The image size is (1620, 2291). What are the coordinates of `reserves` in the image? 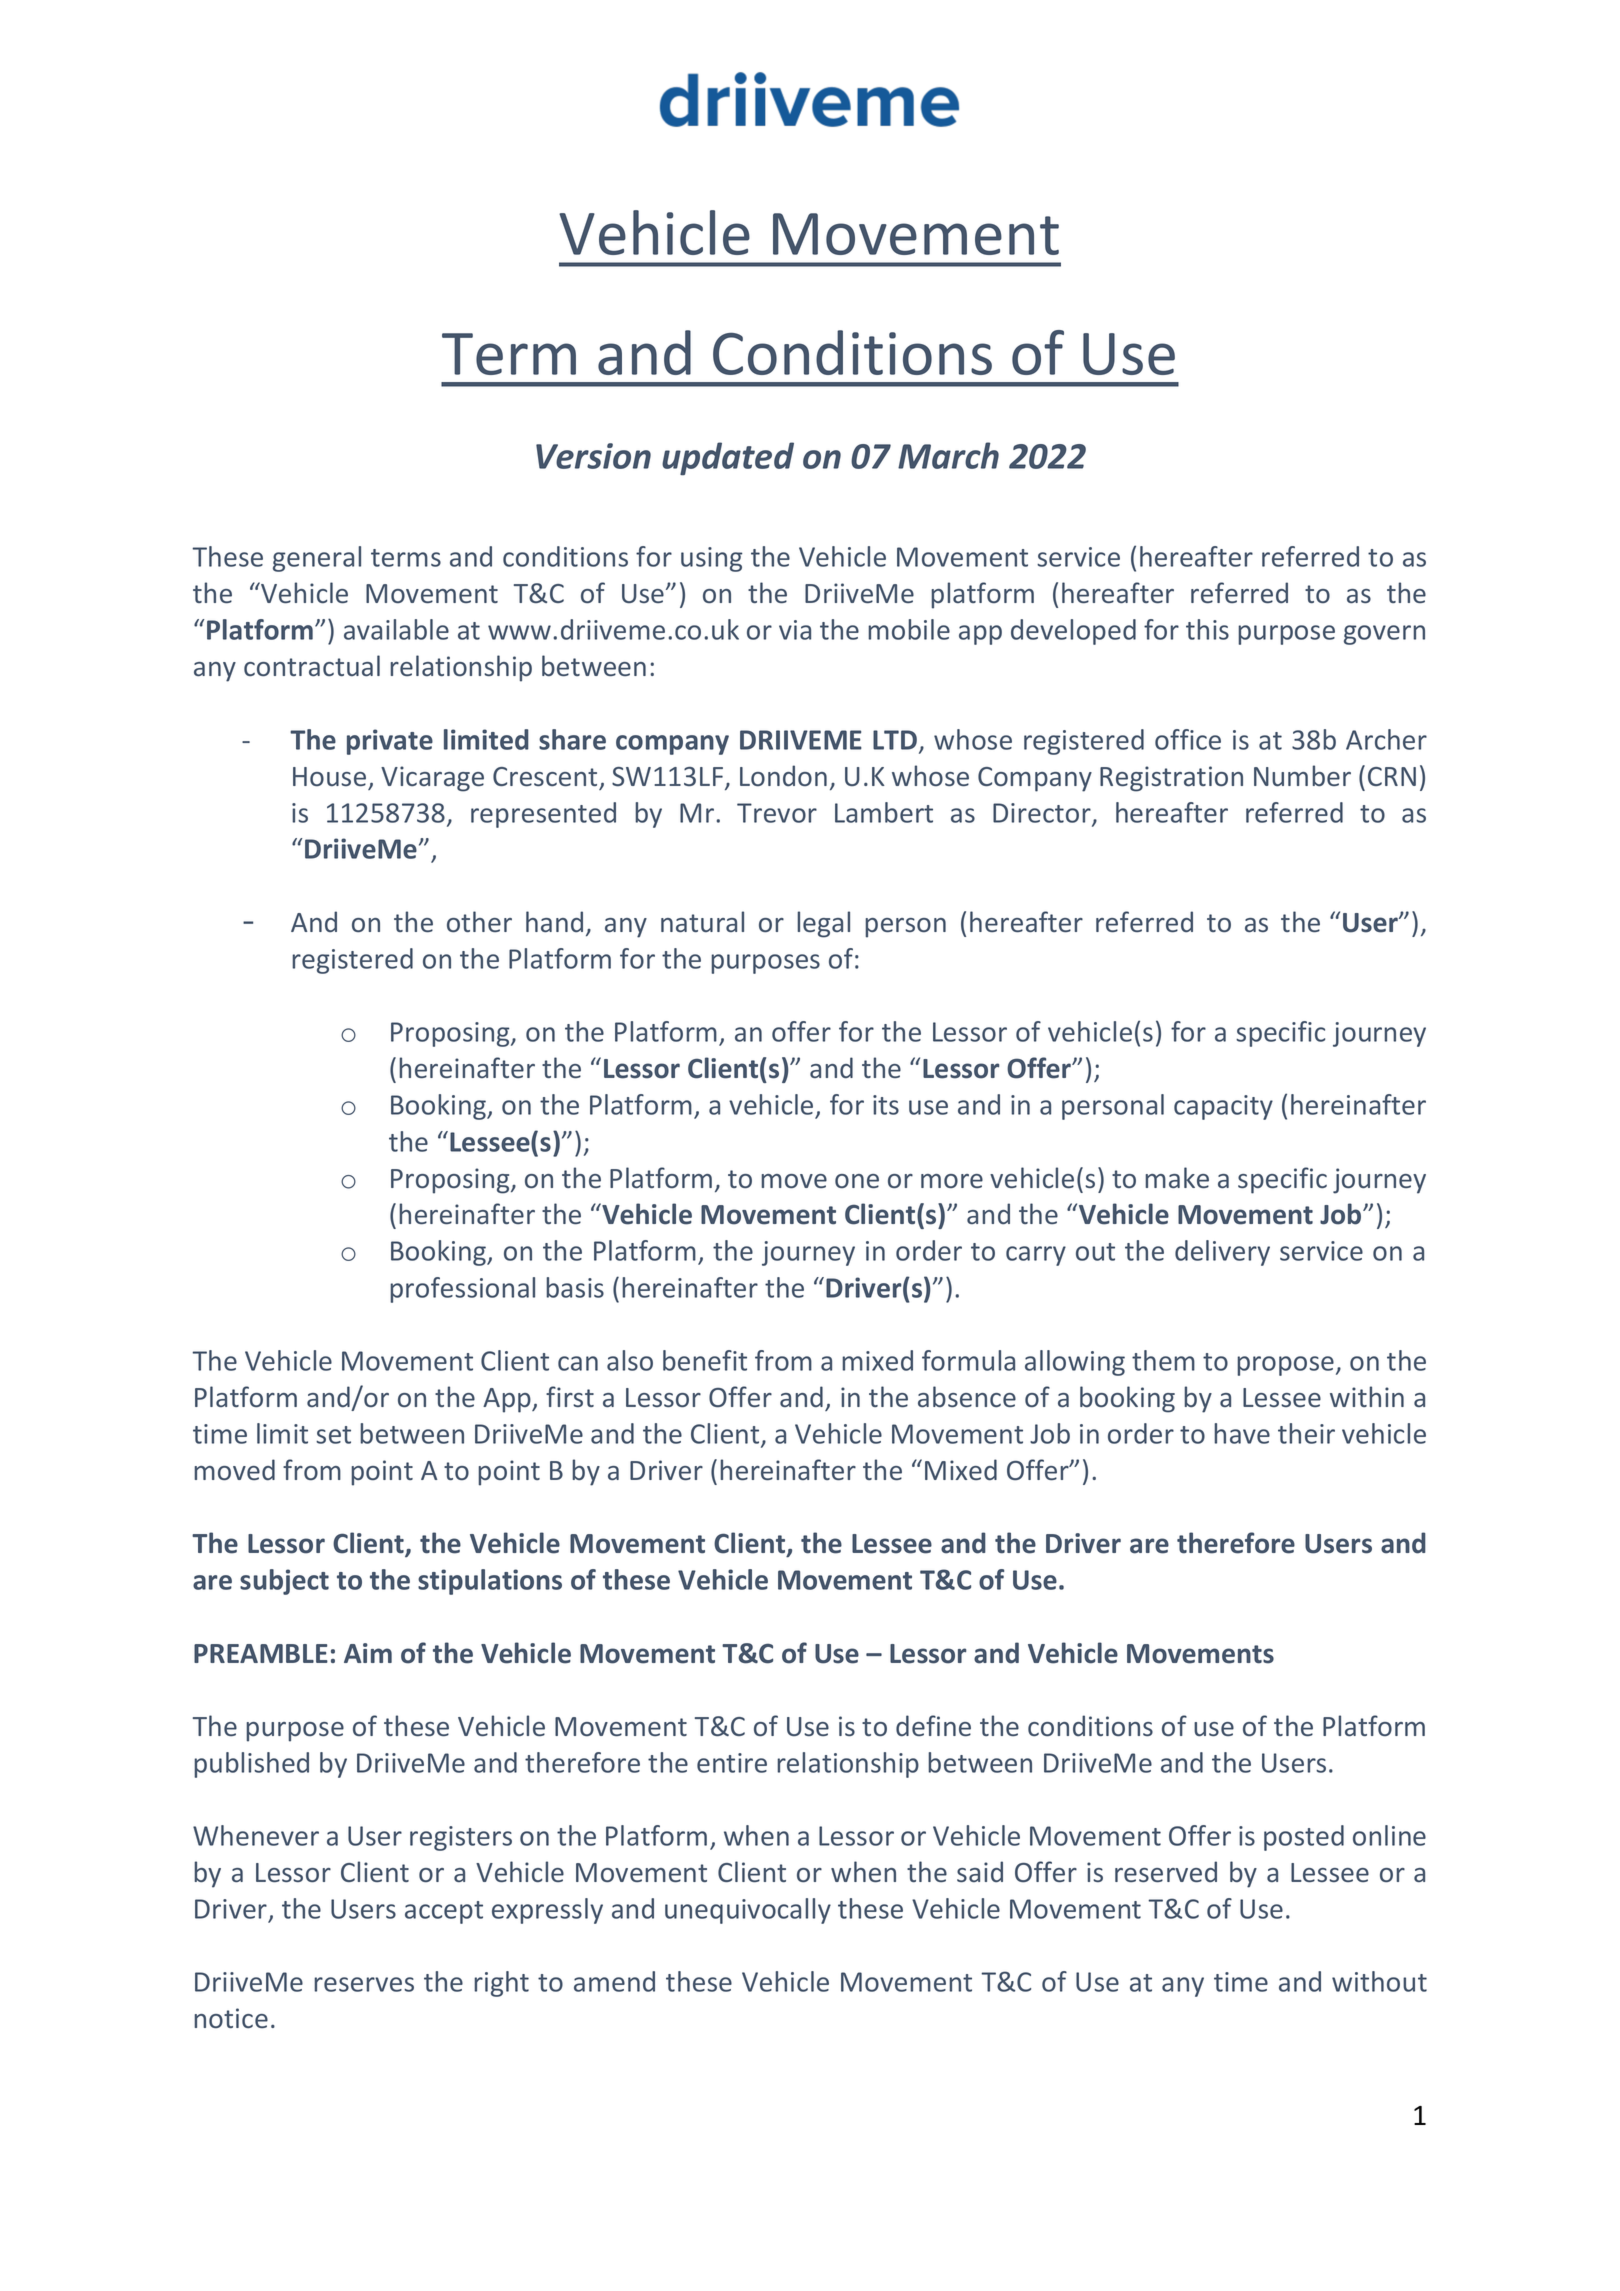 It's located at (364, 1984).
